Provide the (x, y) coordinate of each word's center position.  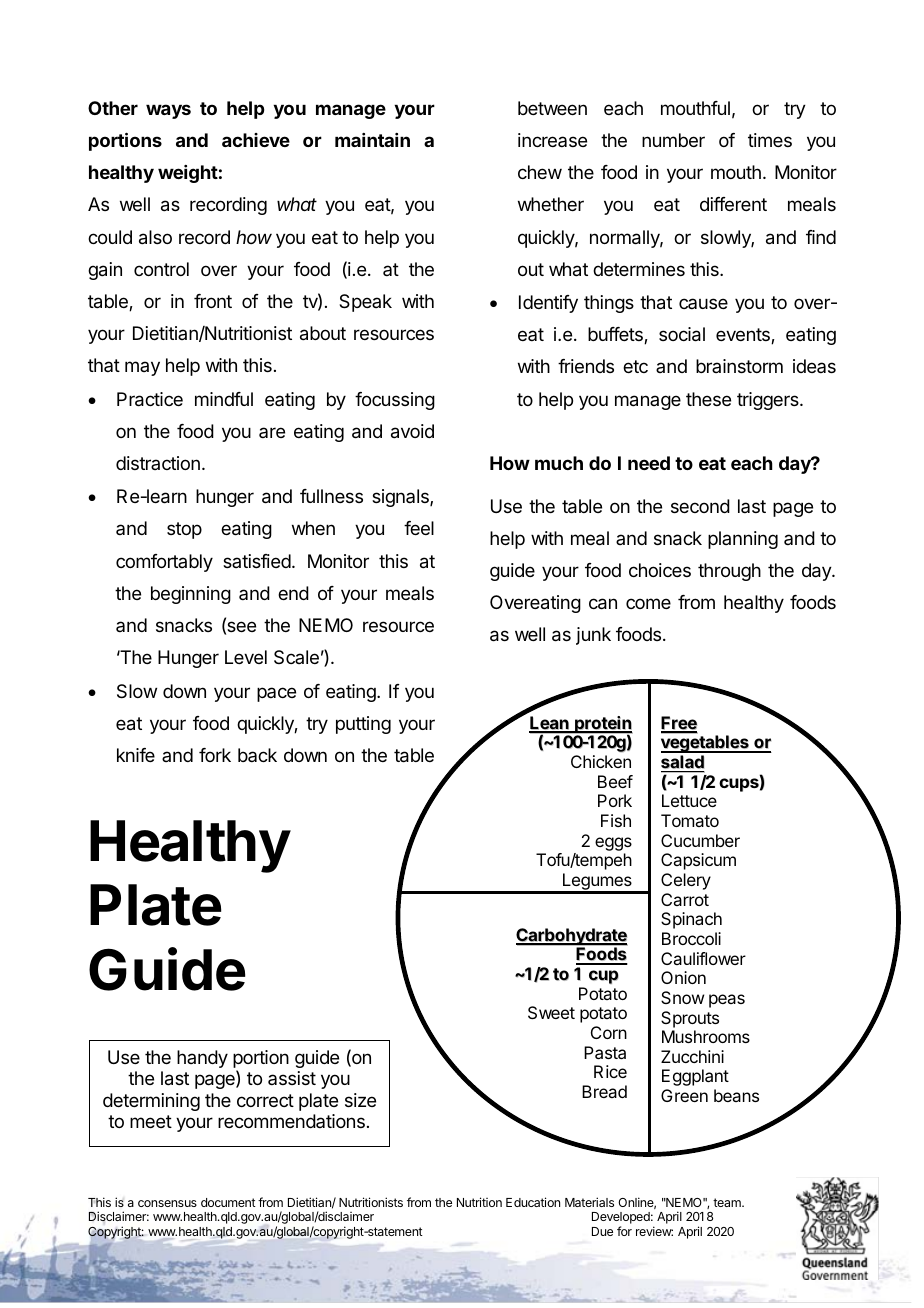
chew (540, 172)
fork (215, 755)
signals (401, 498)
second (700, 506)
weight (188, 174)
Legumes (597, 883)
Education (533, 1202)
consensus (167, 1203)
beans (736, 1095)
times (770, 140)
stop (184, 530)
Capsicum (698, 861)
